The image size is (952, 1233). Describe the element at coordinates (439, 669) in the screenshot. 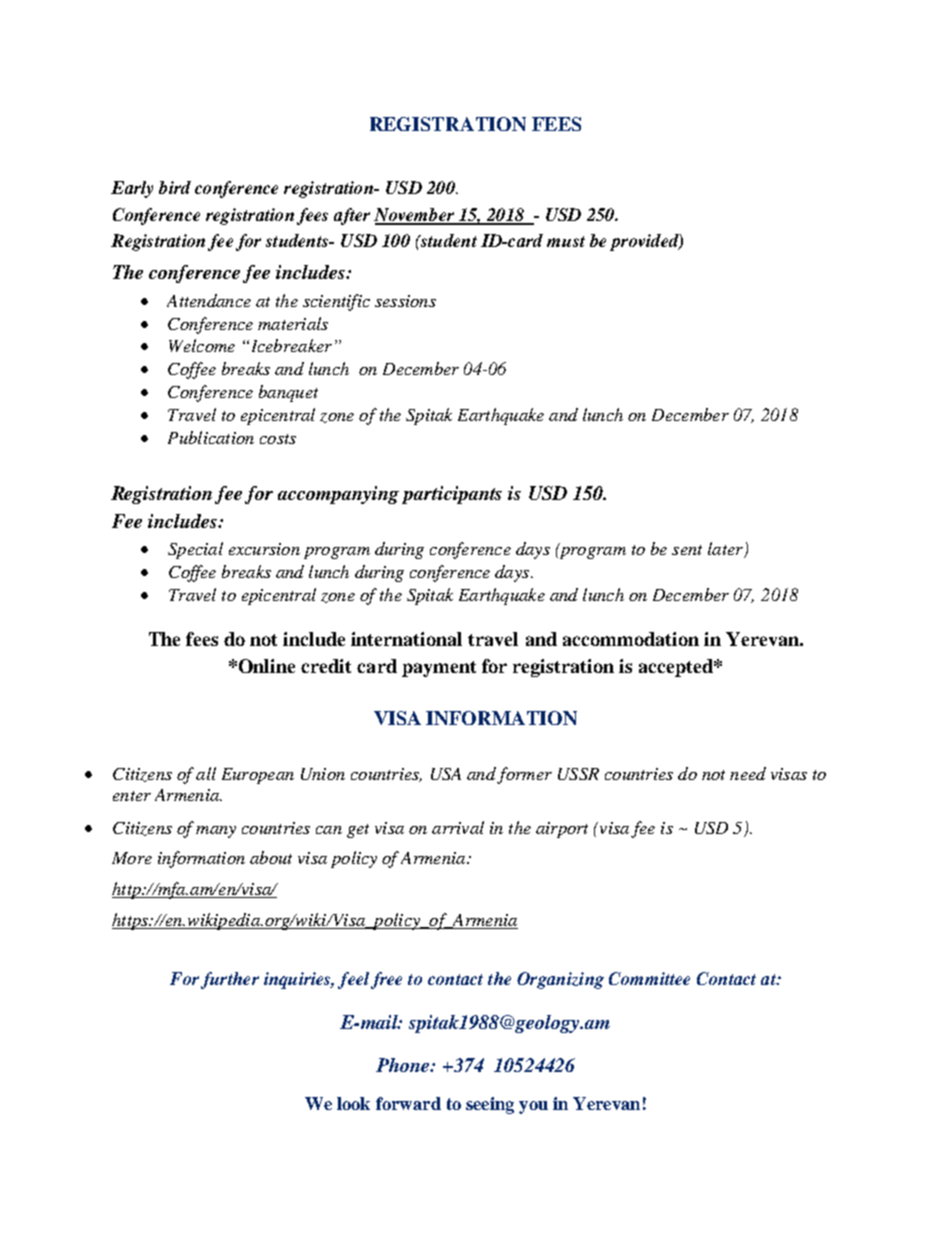

I see `payment` at that location.
